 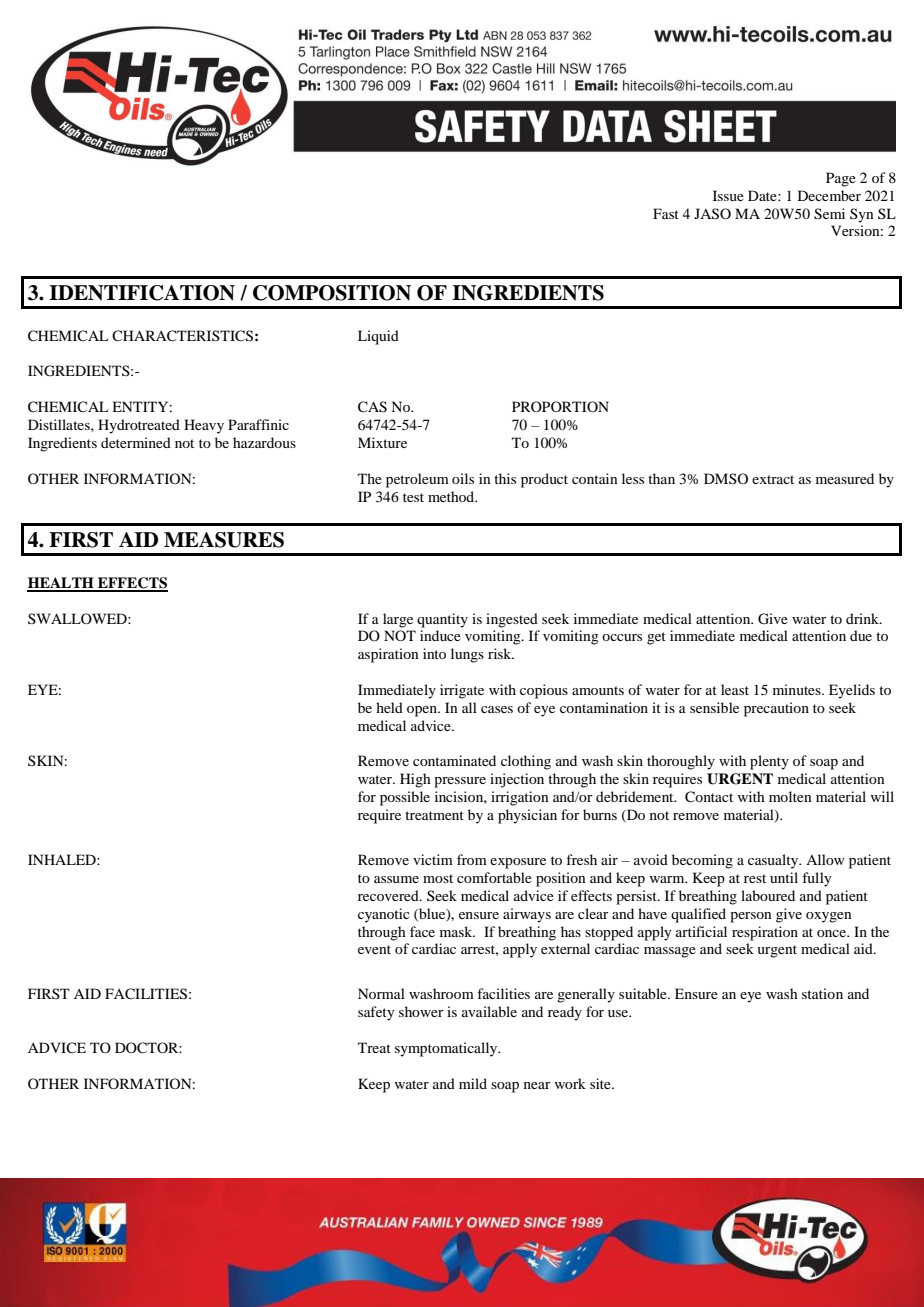 What do you see at coordinates (763, 195) in the screenshot?
I see `Date` at bounding box center [763, 195].
